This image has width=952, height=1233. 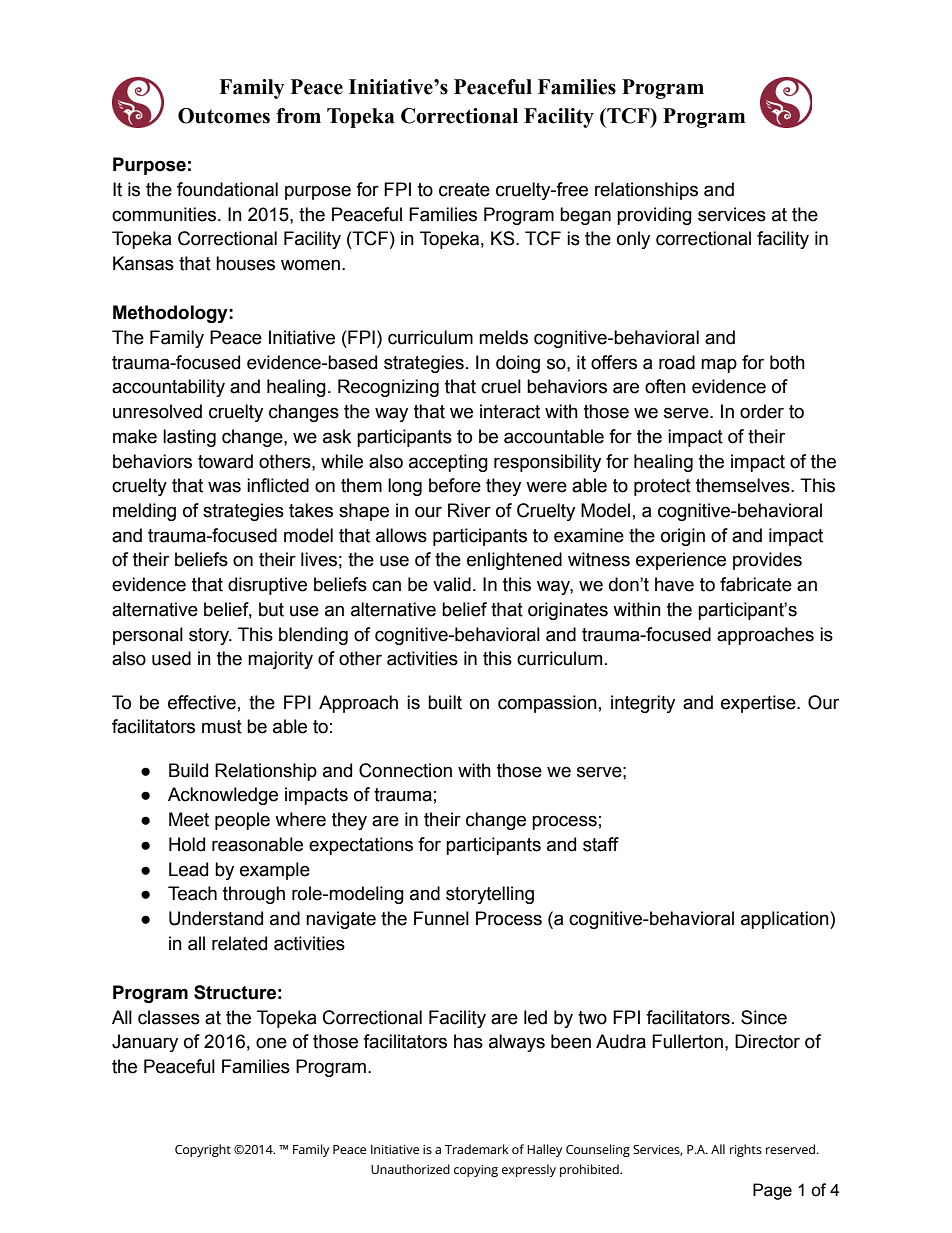 I want to click on Outcomes, so click(x=224, y=116).
